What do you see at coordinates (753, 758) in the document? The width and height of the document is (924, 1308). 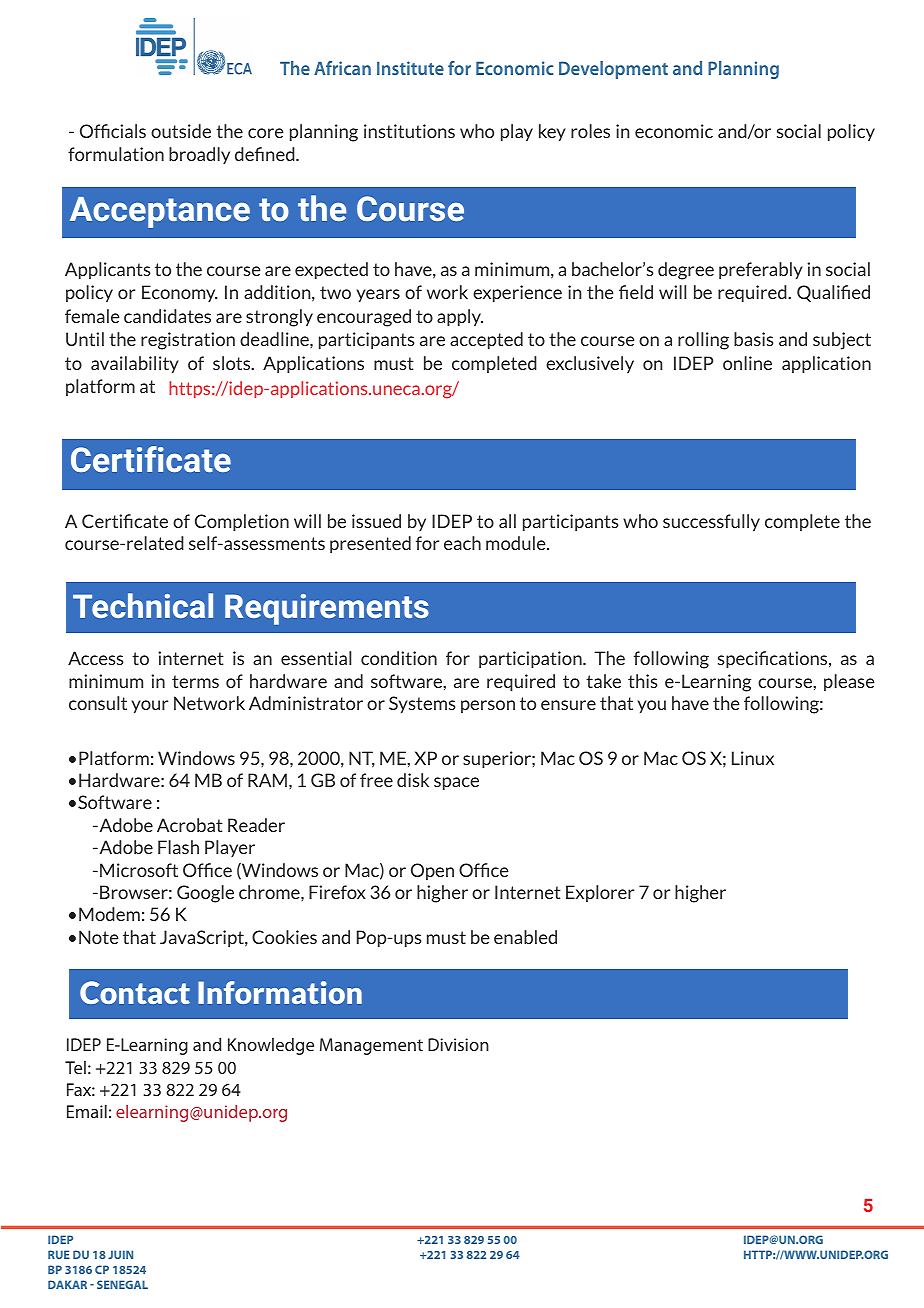 I see `Linux` at bounding box center [753, 758].
